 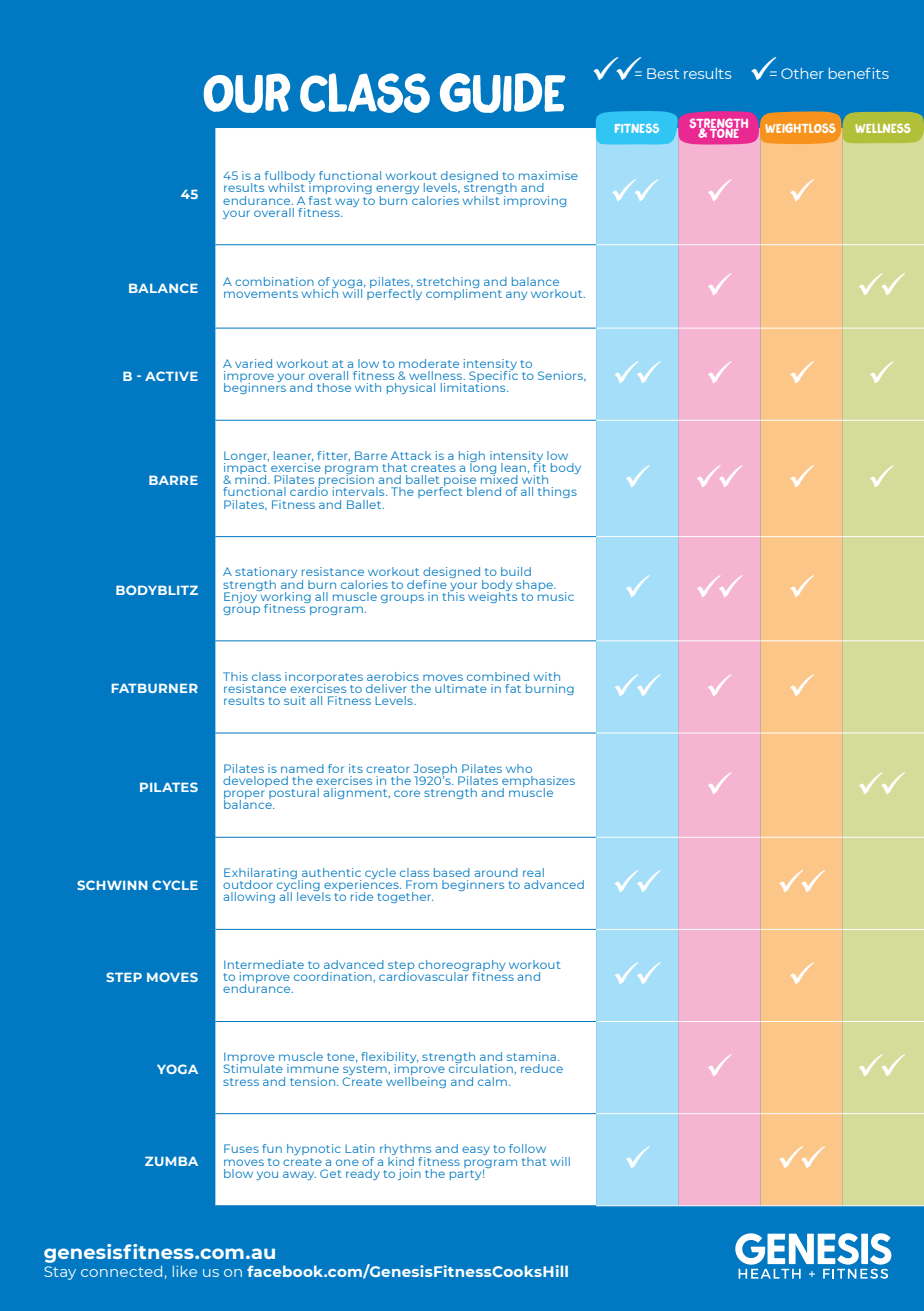 What do you see at coordinates (409, 1174) in the screenshot?
I see `join` at bounding box center [409, 1174].
